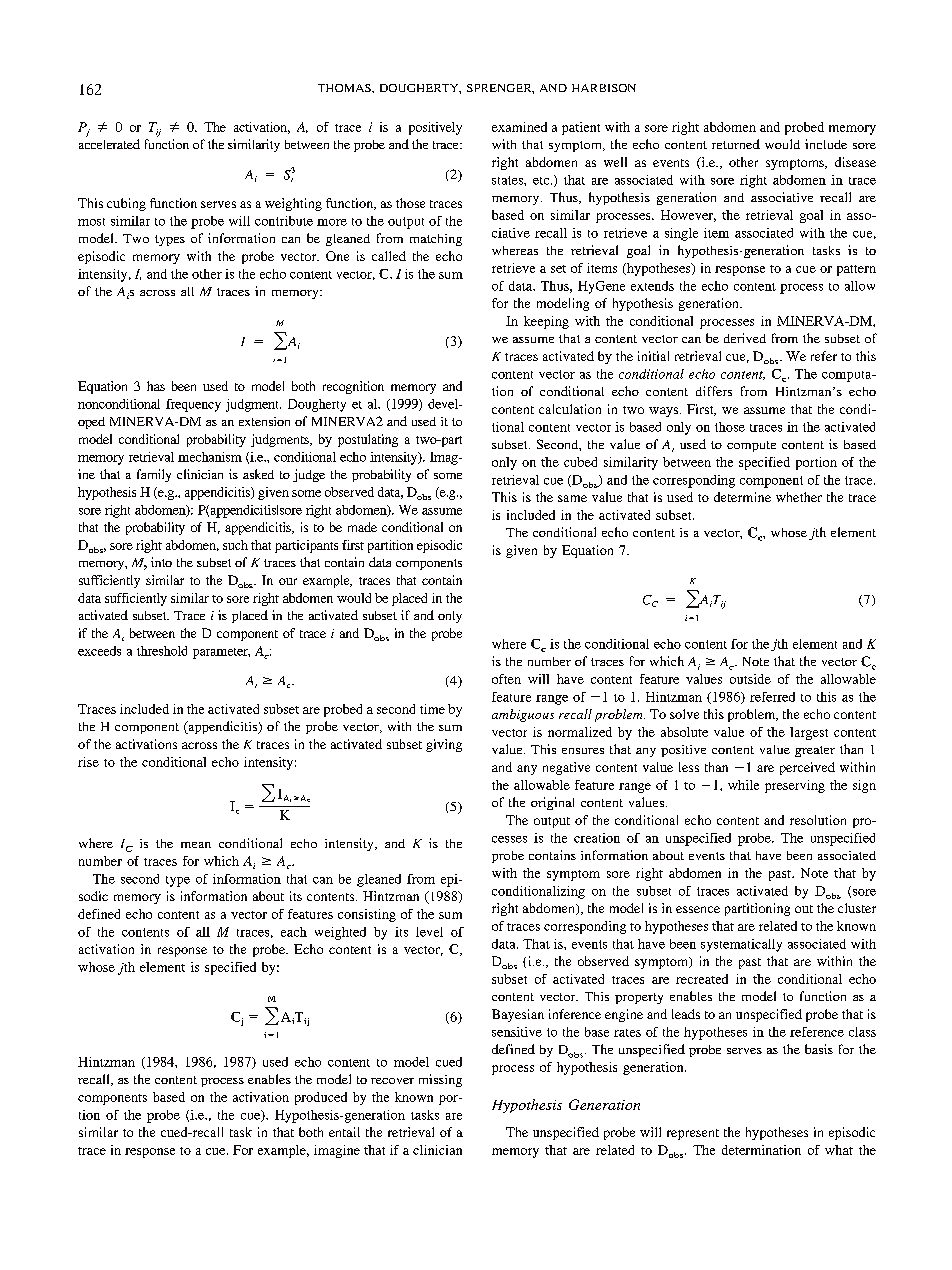 Image resolution: width=952 pixels, height=1270 pixels. What do you see at coordinates (506, 679) in the screenshot?
I see `often` at bounding box center [506, 679].
